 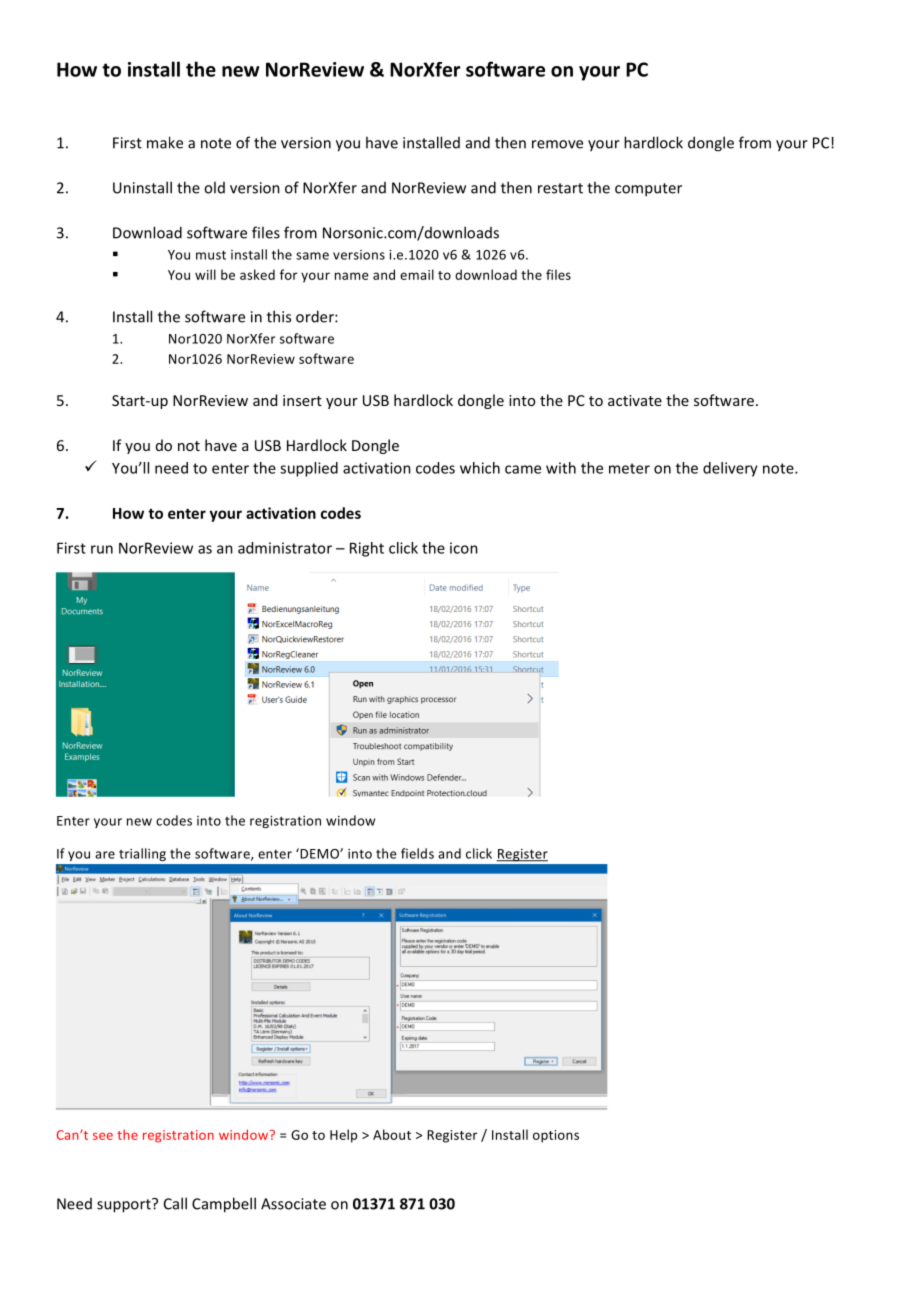 I want to click on email, so click(x=417, y=274).
